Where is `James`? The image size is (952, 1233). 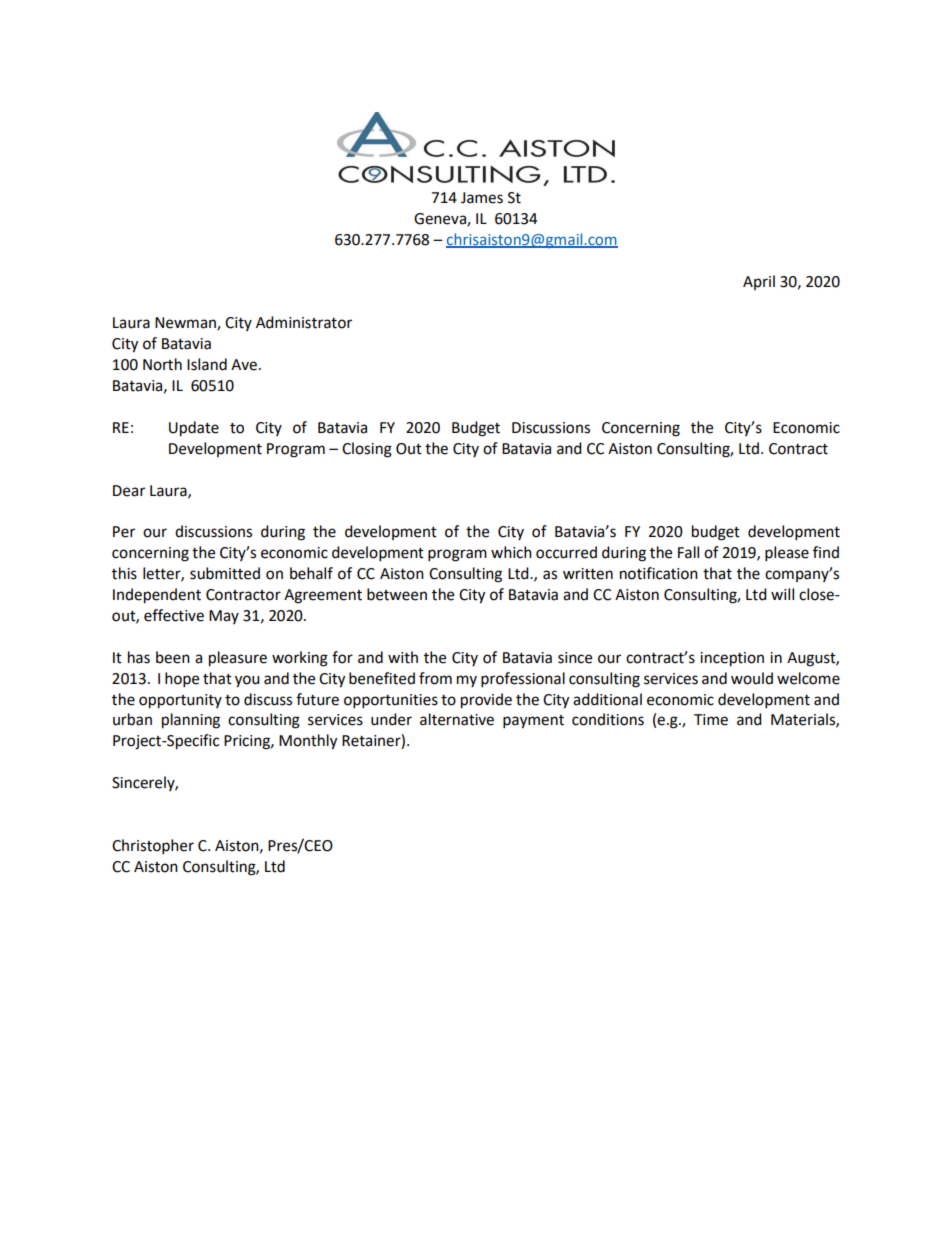
James is located at coordinates (482, 198).
